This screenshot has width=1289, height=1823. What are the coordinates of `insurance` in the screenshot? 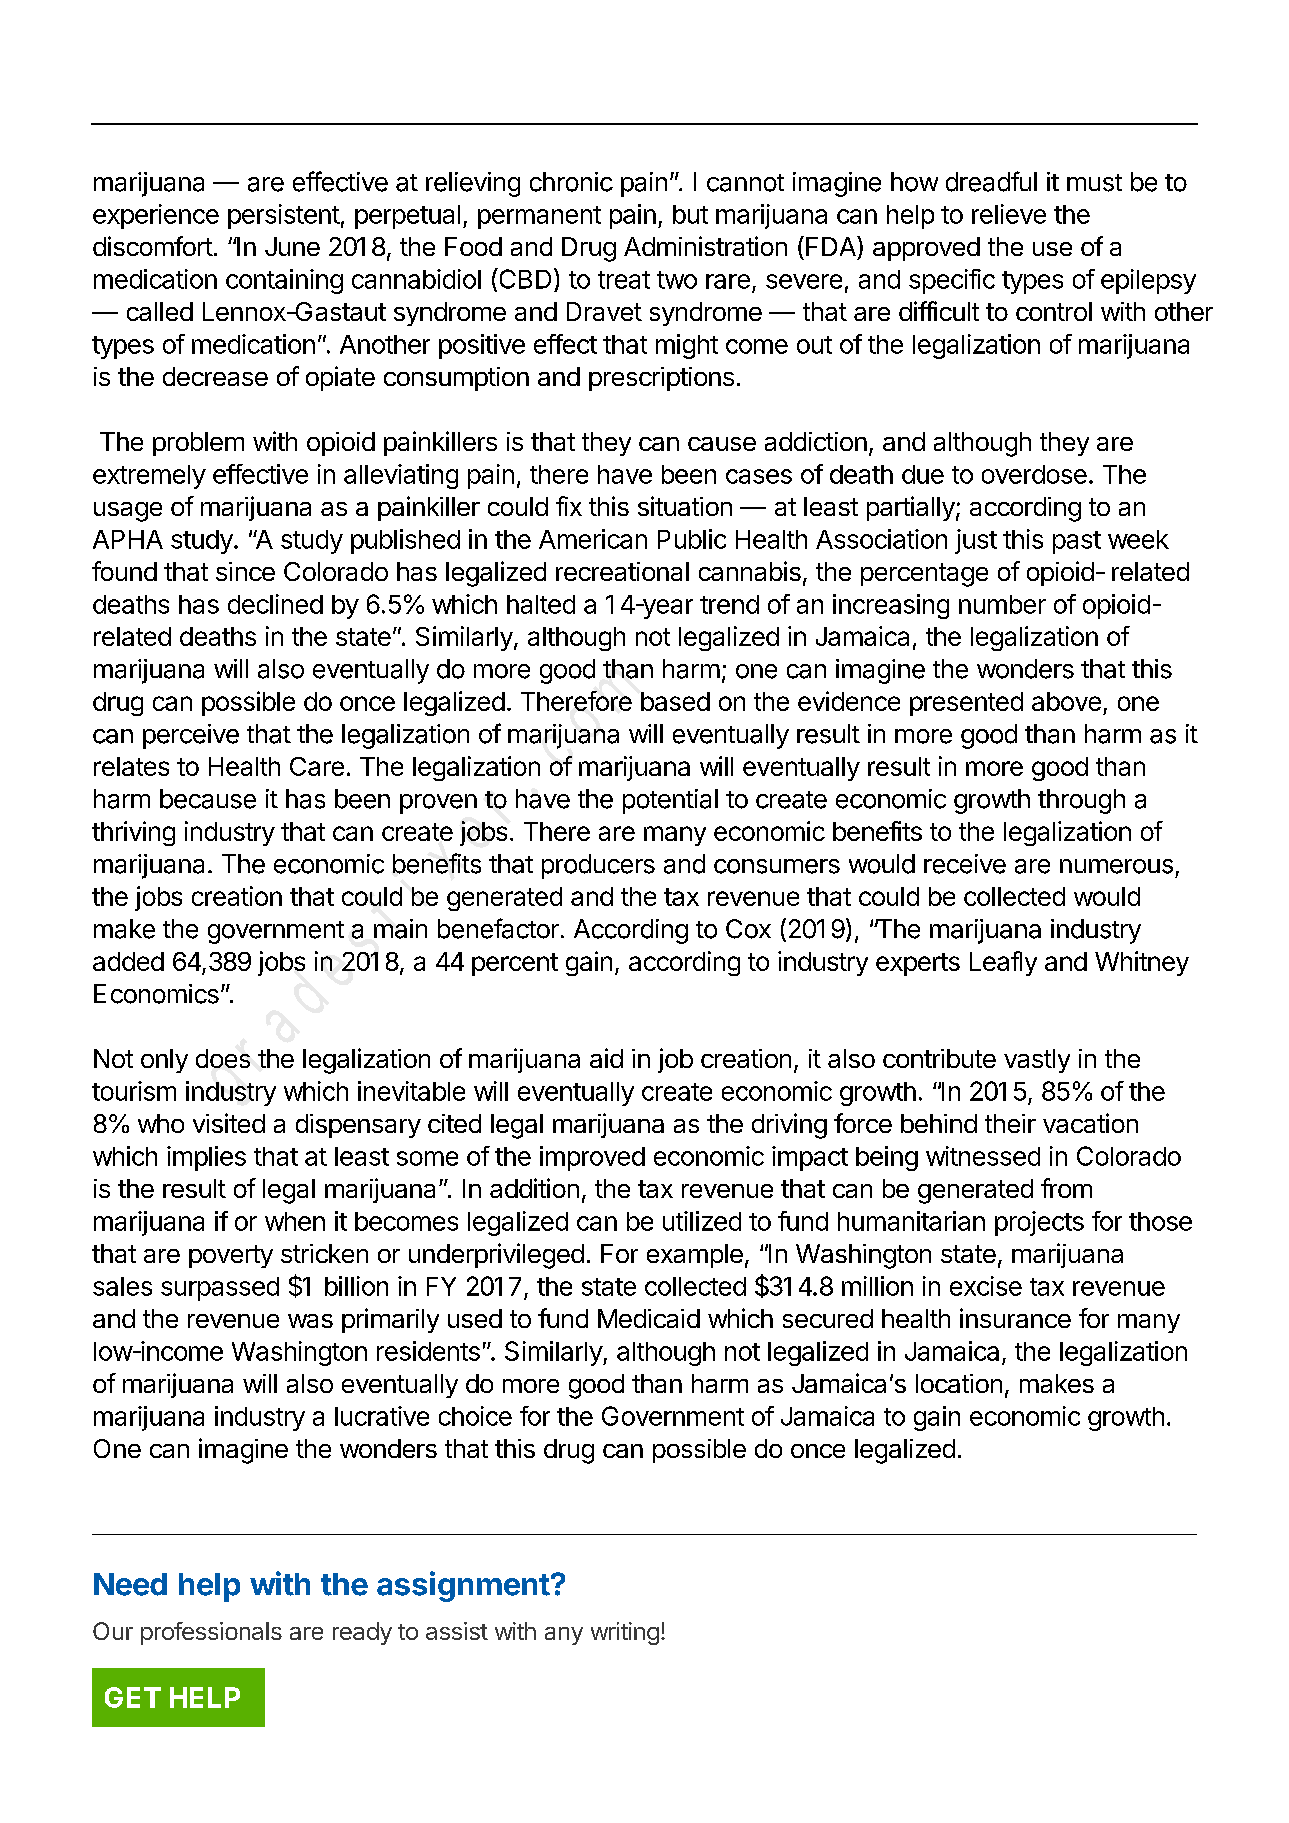 It's located at (1015, 1318).
